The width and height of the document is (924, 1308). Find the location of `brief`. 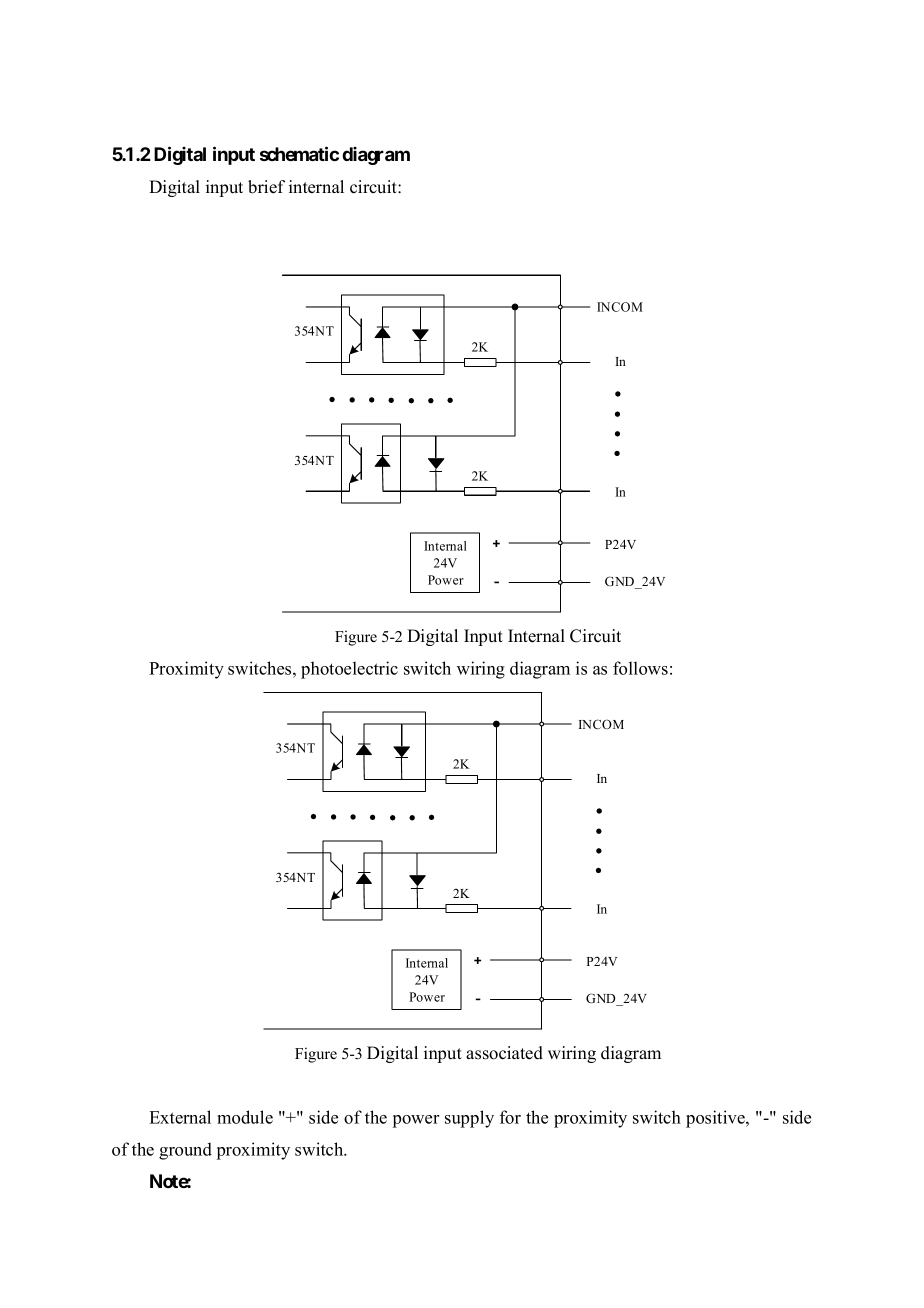

brief is located at coordinates (266, 187).
